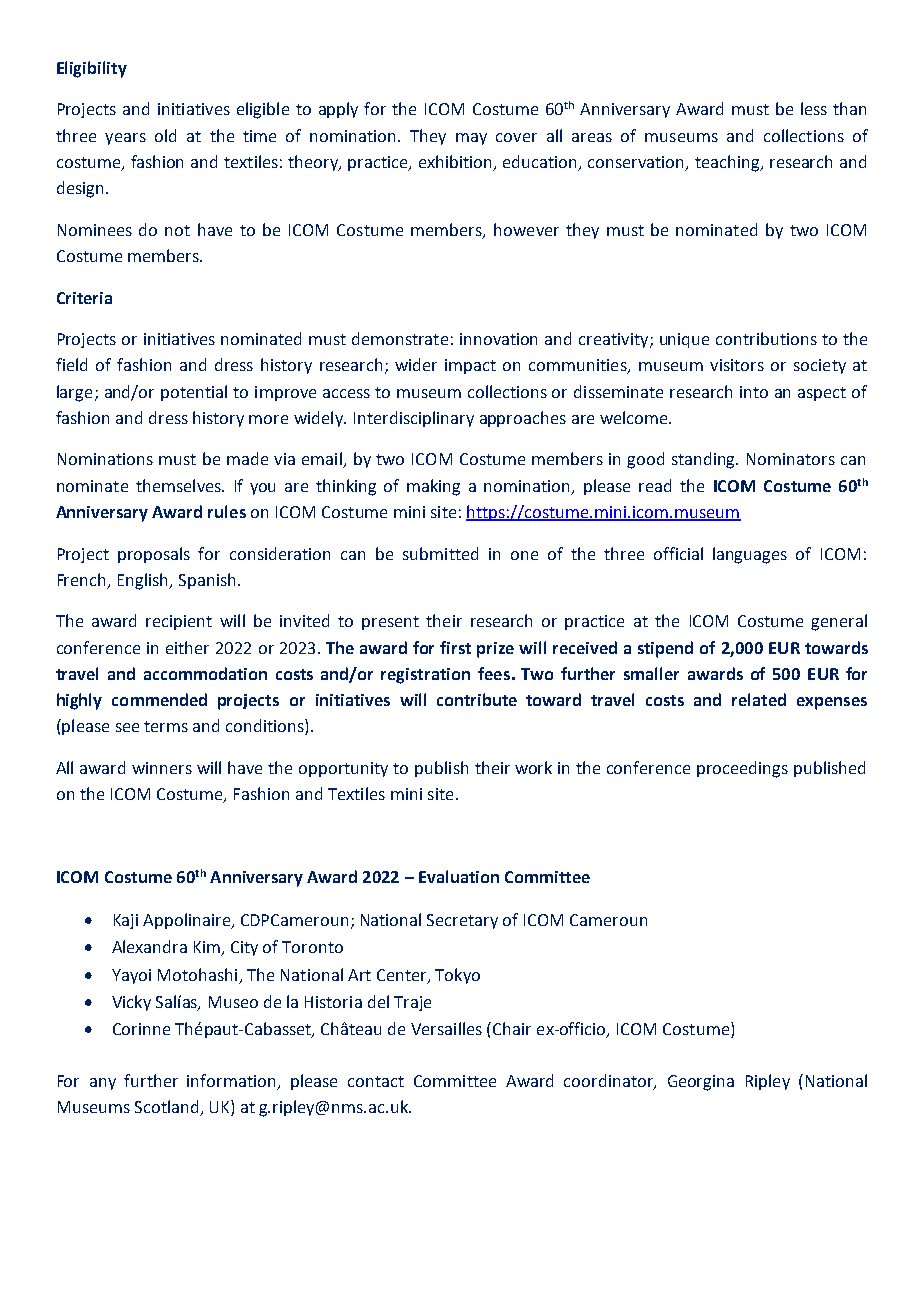 This image has width=924, height=1308. I want to click on winners, so click(162, 768).
